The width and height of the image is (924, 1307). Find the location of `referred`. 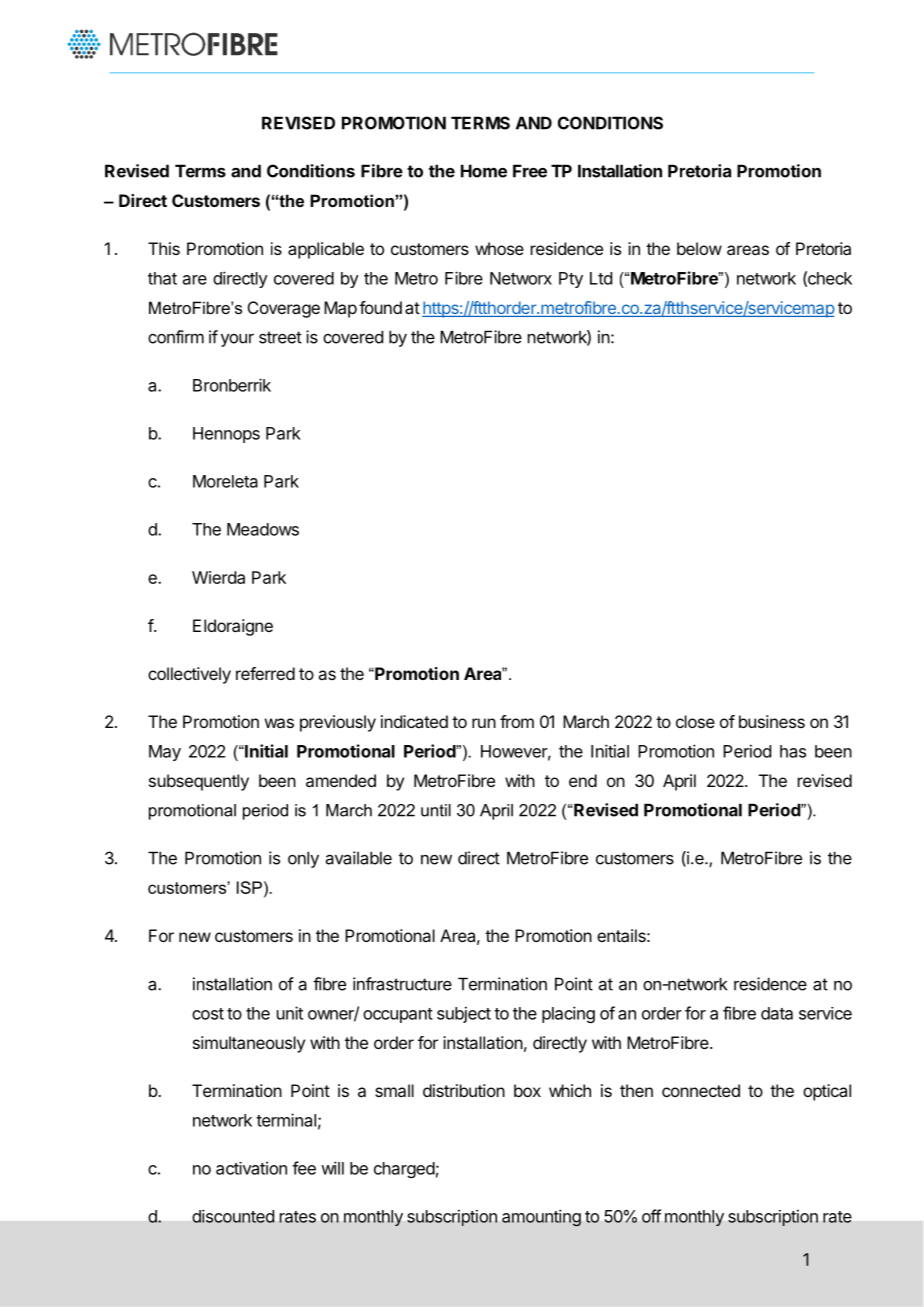

referred is located at coordinates (265, 673).
